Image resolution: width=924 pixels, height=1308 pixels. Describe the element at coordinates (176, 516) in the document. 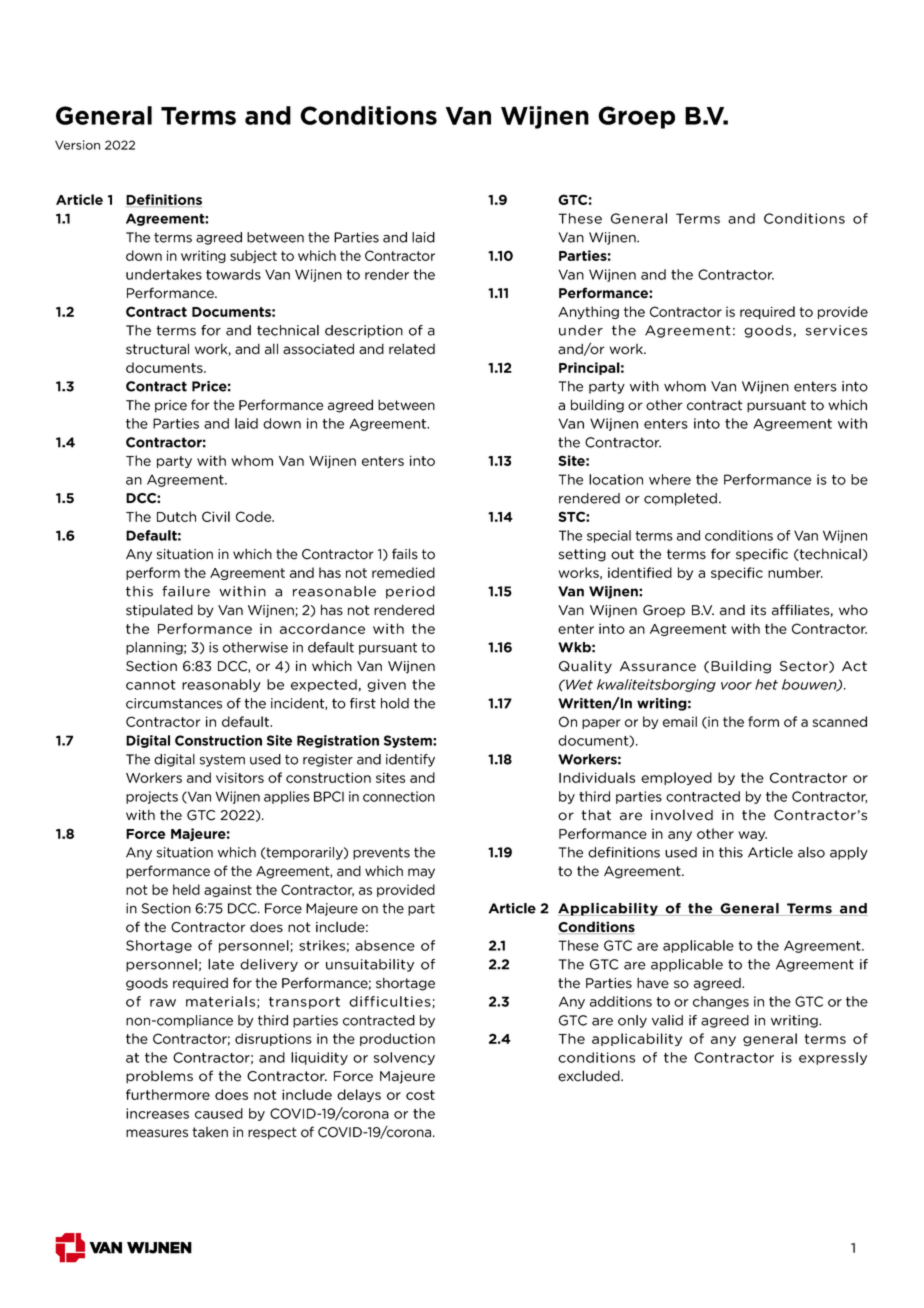

I see `Dutch` at that location.
